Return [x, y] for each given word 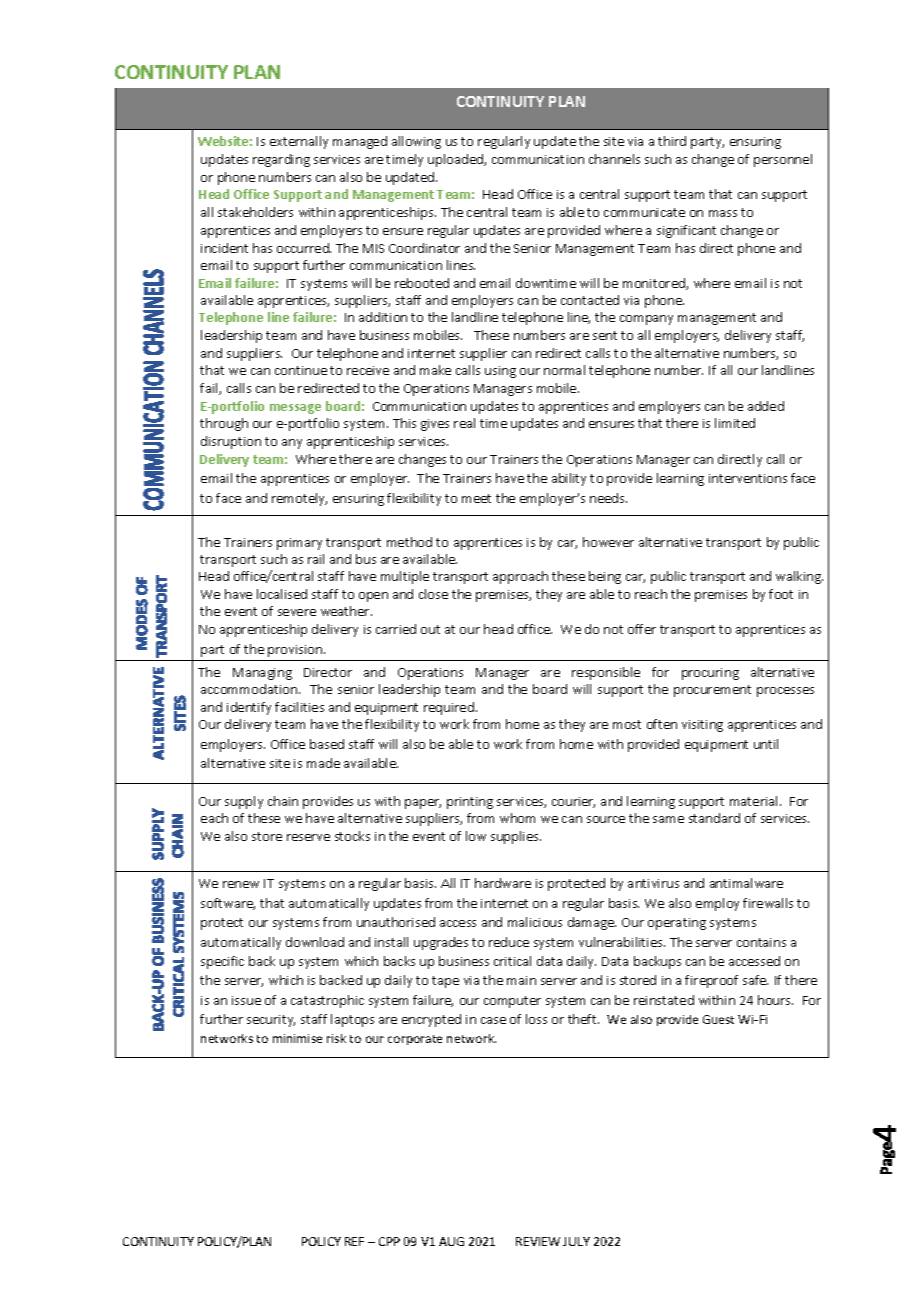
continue [301, 370]
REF [354, 1241]
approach [520, 577]
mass [723, 213]
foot [781, 594]
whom [517, 818]
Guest [718, 1019]
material [753, 801]
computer [512, 1002]
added [766, 406]
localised [282, 594]
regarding [281, 160]
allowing [416, 142]
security [271, 1021]
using [500, 372]
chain [283, 801]
